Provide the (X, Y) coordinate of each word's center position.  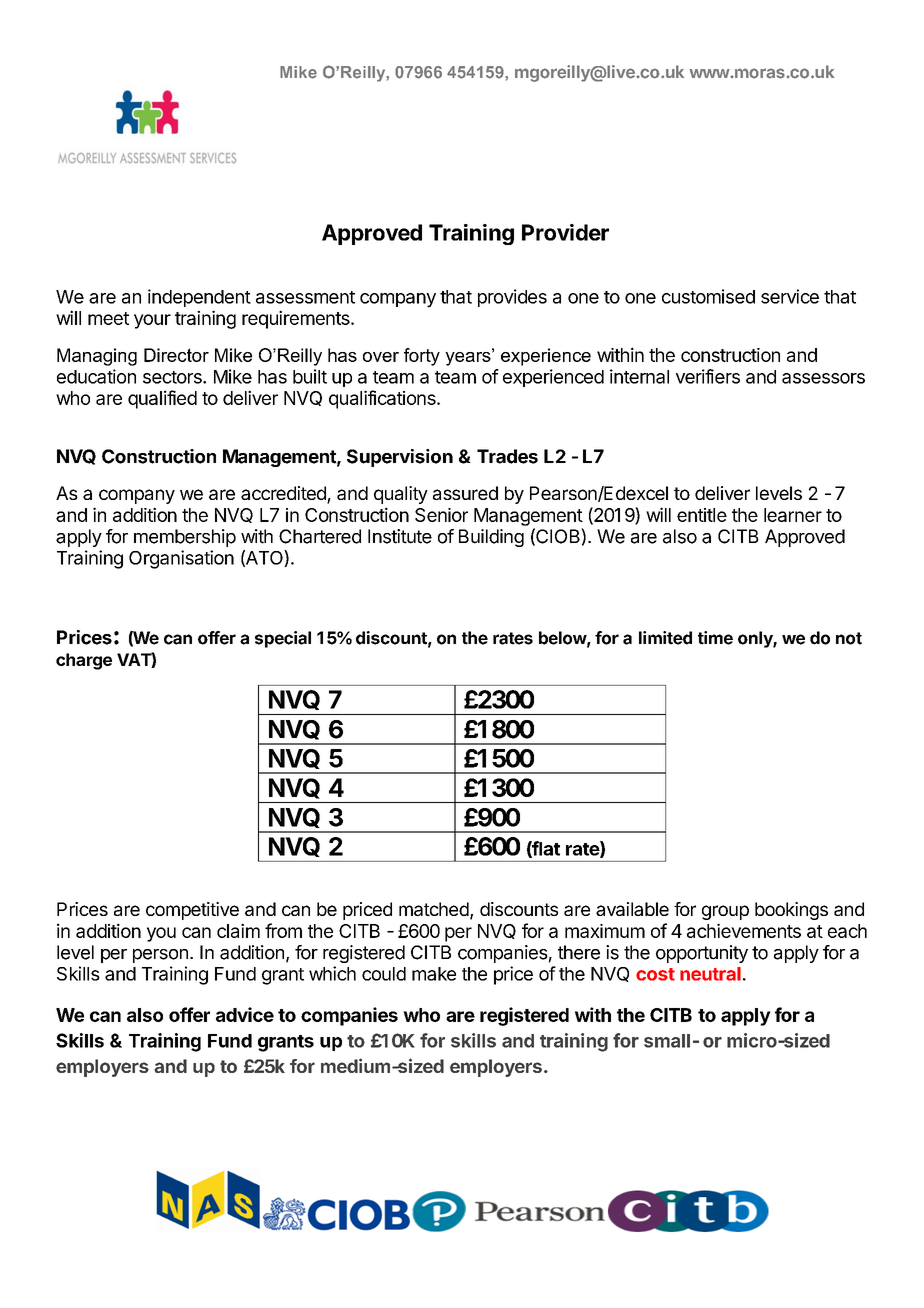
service (790, 296)
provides (512, 298)
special (283, 639)
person (160, 956)
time (715, 638)
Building (491, 538)
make (434, 974)
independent (199, 298)
